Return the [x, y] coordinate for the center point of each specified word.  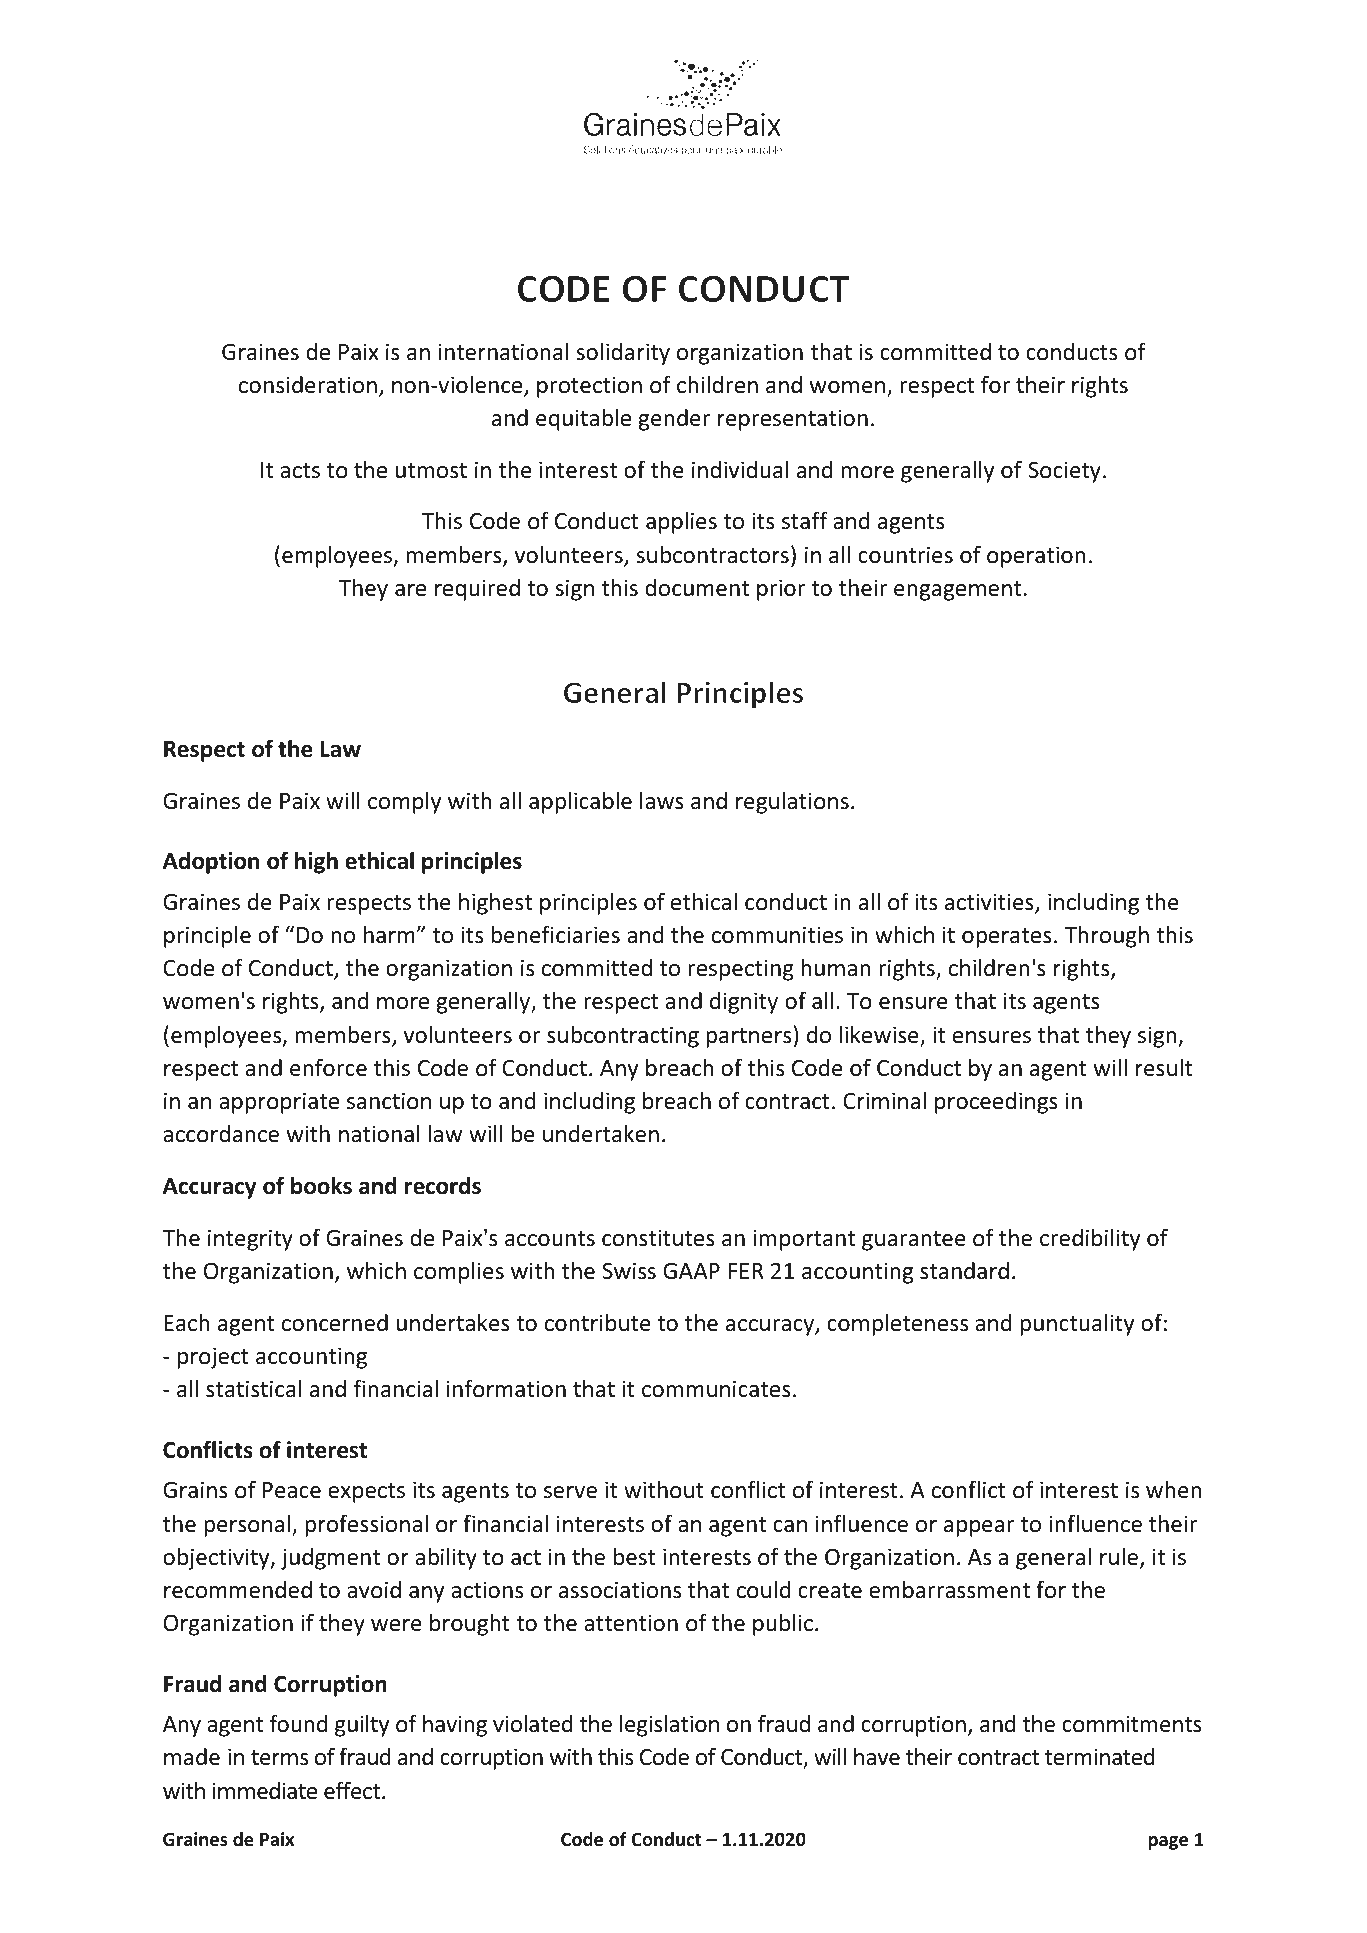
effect [353, 1790]
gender [674, 420]
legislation [669, 1725]
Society [1064, 472]
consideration [308, 385]
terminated [1099, 1757]
